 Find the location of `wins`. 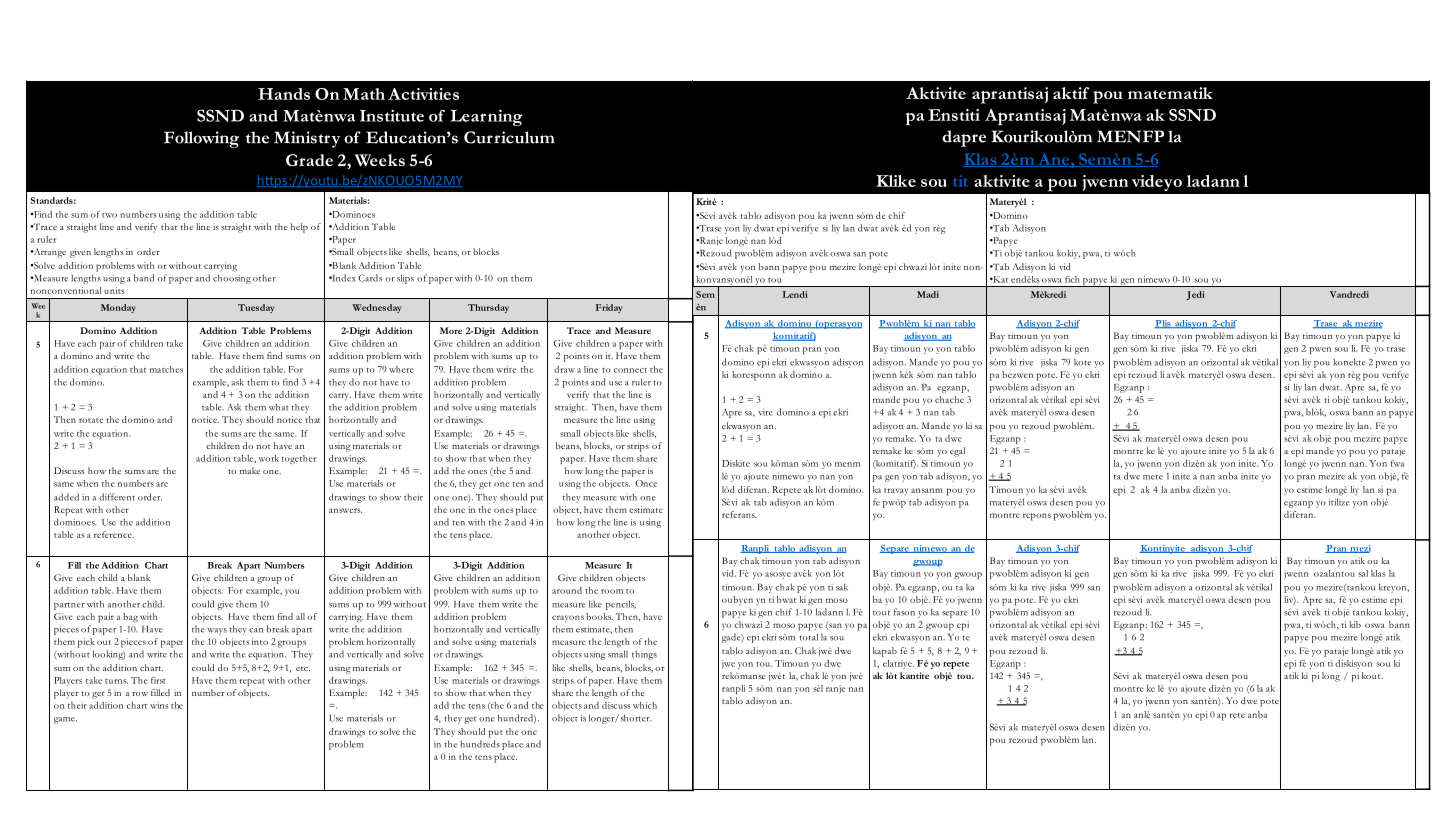

wins is located at coordinates (159, 705).
